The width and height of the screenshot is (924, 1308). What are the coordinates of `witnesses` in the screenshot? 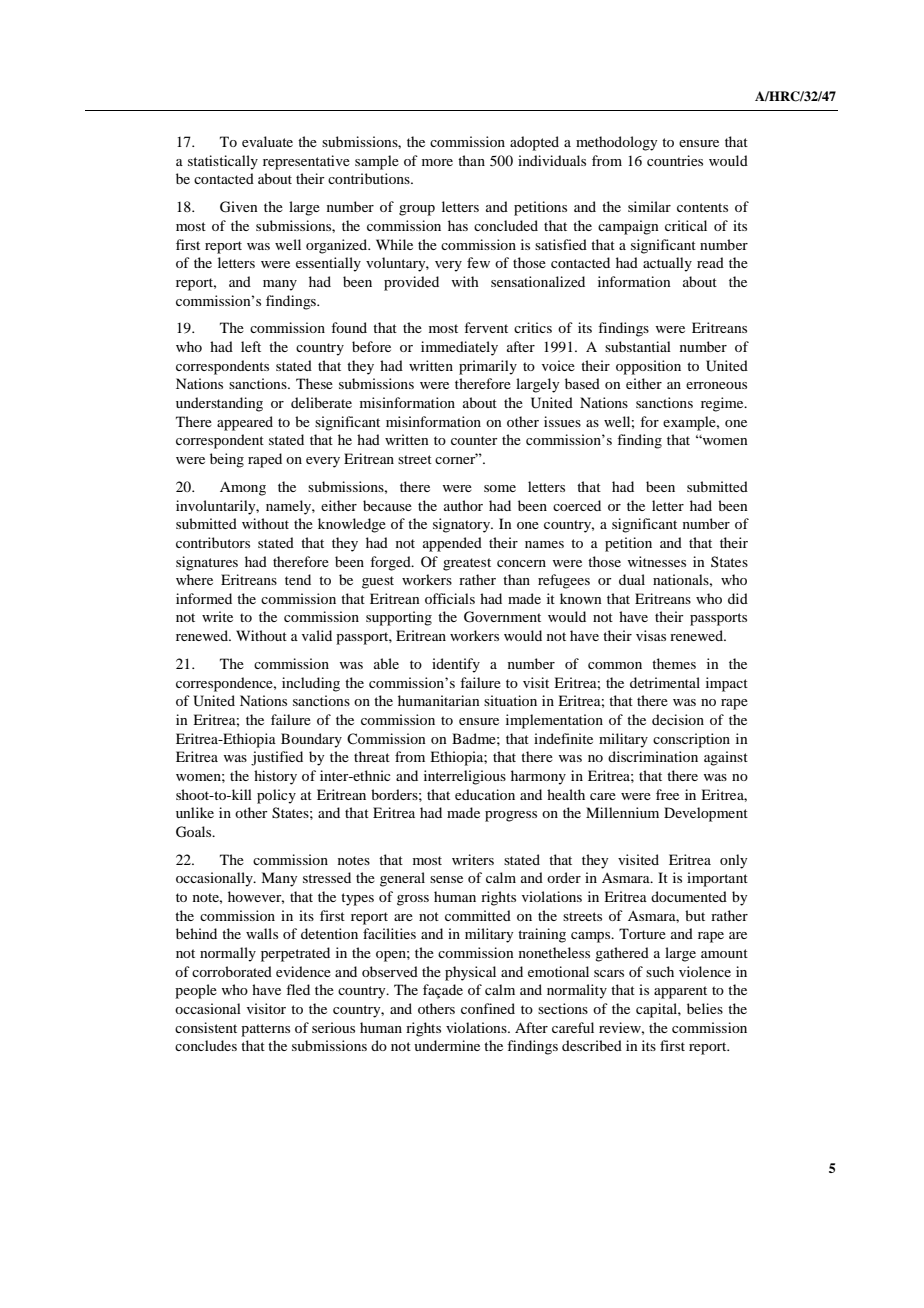 It's located at (656, 561).
